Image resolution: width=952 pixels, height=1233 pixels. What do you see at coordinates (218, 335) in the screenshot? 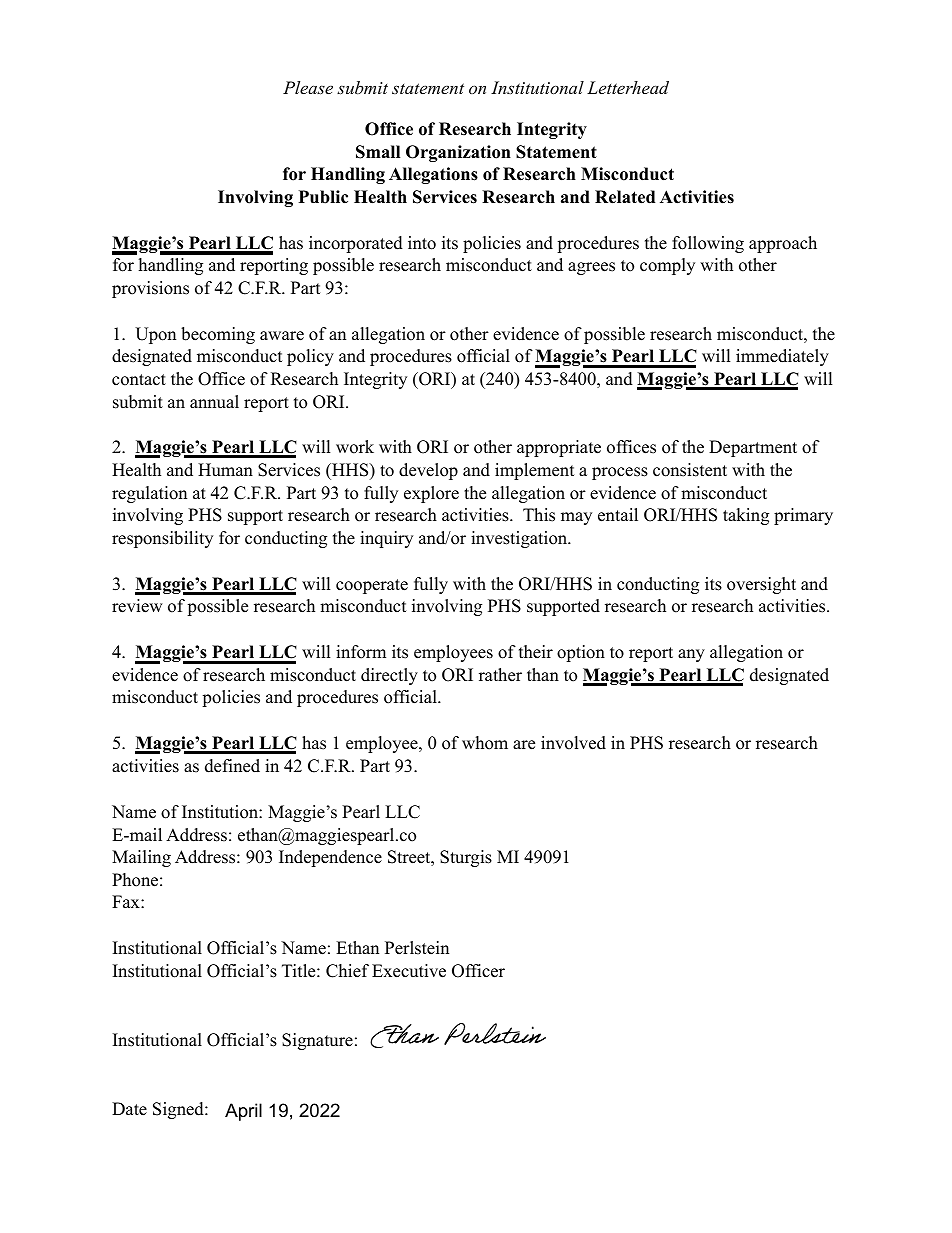
I see `becoming` at bounding box center [218, 335].
